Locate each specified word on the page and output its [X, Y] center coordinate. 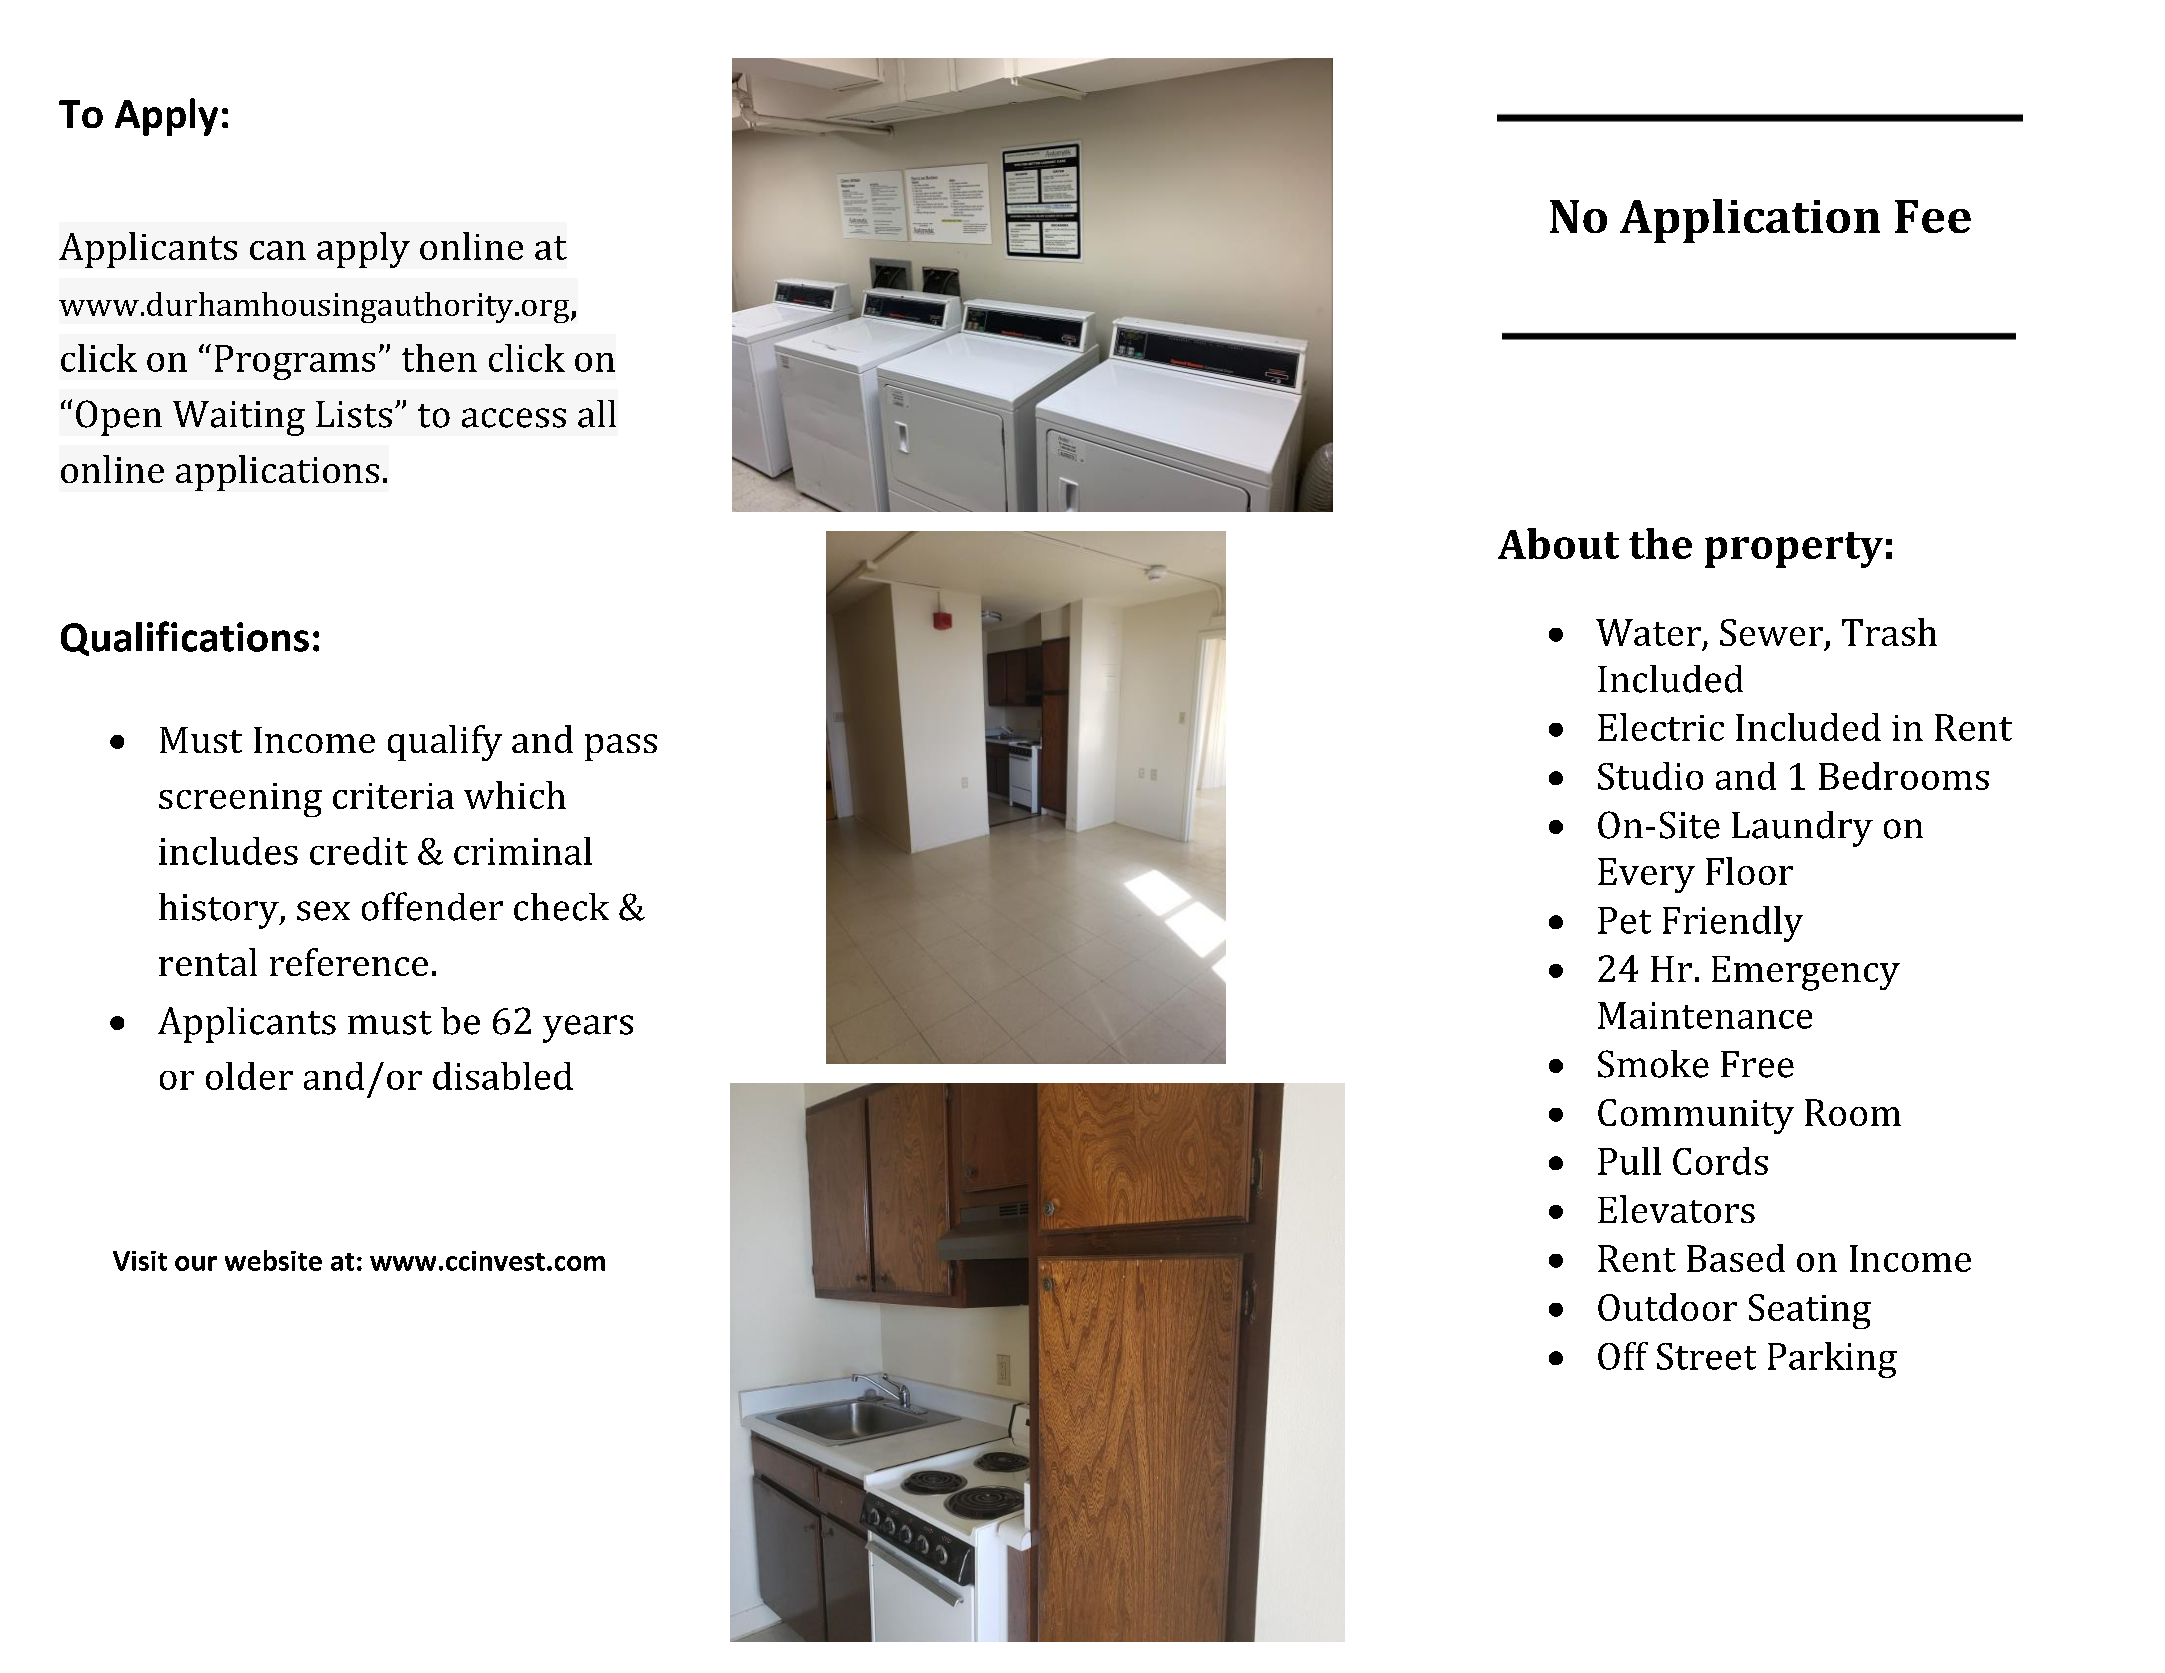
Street [1706, 1356]
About [1558, 543]
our [196, 1263]
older [249, 1076]
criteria [393, 796]
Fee [1933, 216]
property [1794, 550]
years [588, 1029]
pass [621, 747]
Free [1757, 1064]
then [439, 358]
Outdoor [1667, 1307]
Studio [1650, 776]
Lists [354, 414]
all [597, 414]
